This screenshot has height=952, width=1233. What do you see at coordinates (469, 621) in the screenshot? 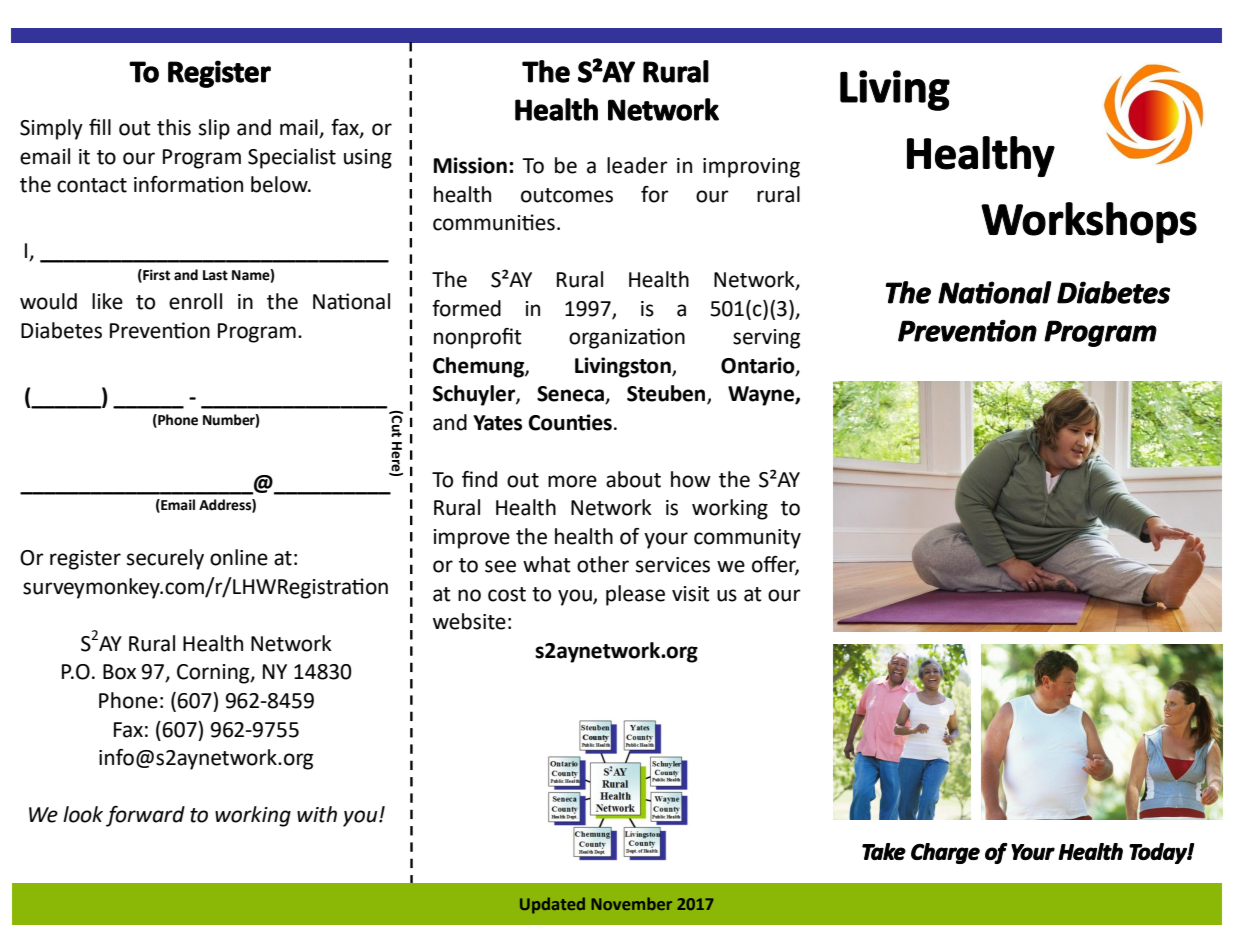
I see `website` at bounding box center [469, 621].
